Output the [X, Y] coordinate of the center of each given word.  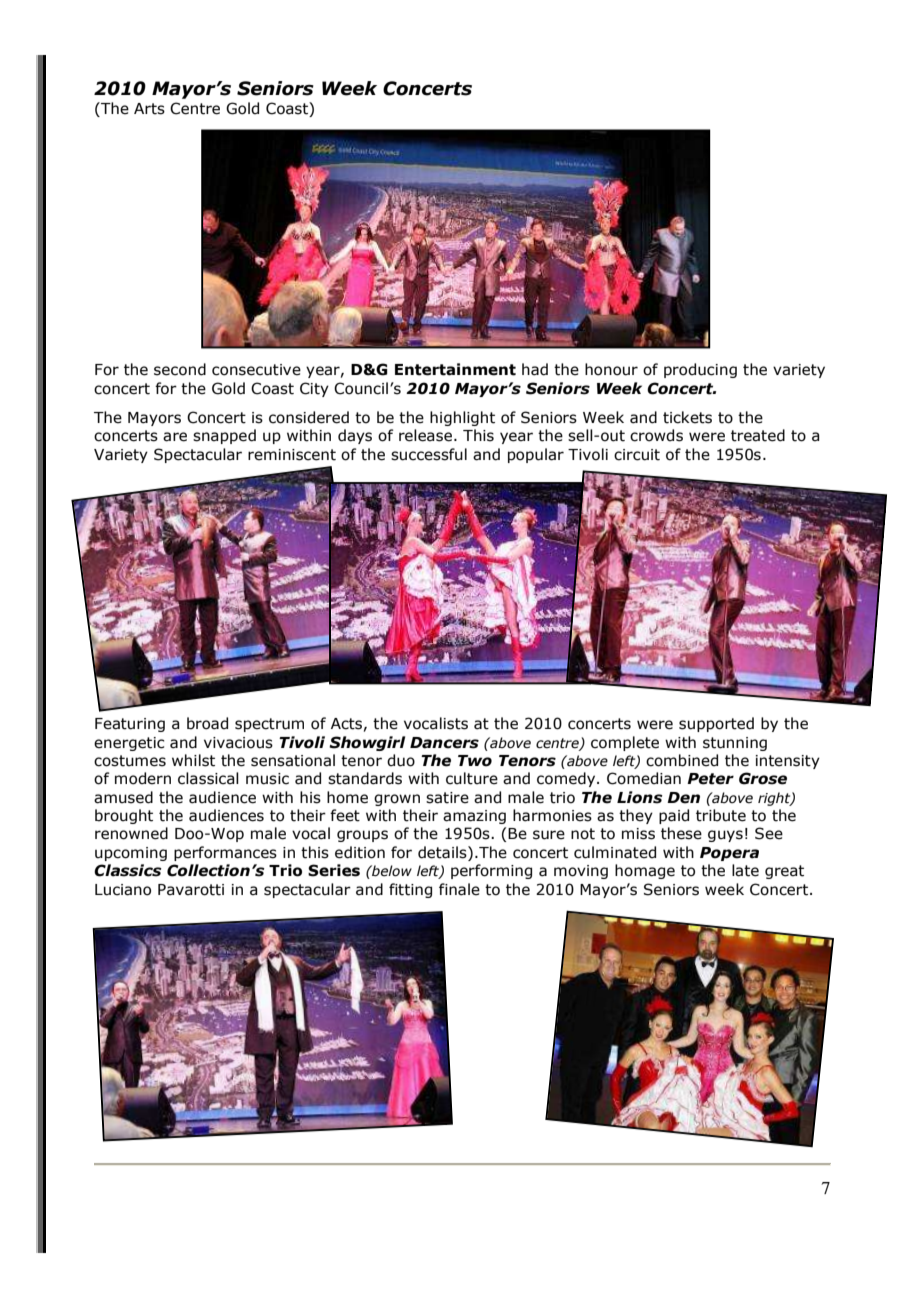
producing [700, 370]
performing [491, 871]
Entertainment [455, 369]
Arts [149, 109]
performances [225, 853]
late [745, 870]
